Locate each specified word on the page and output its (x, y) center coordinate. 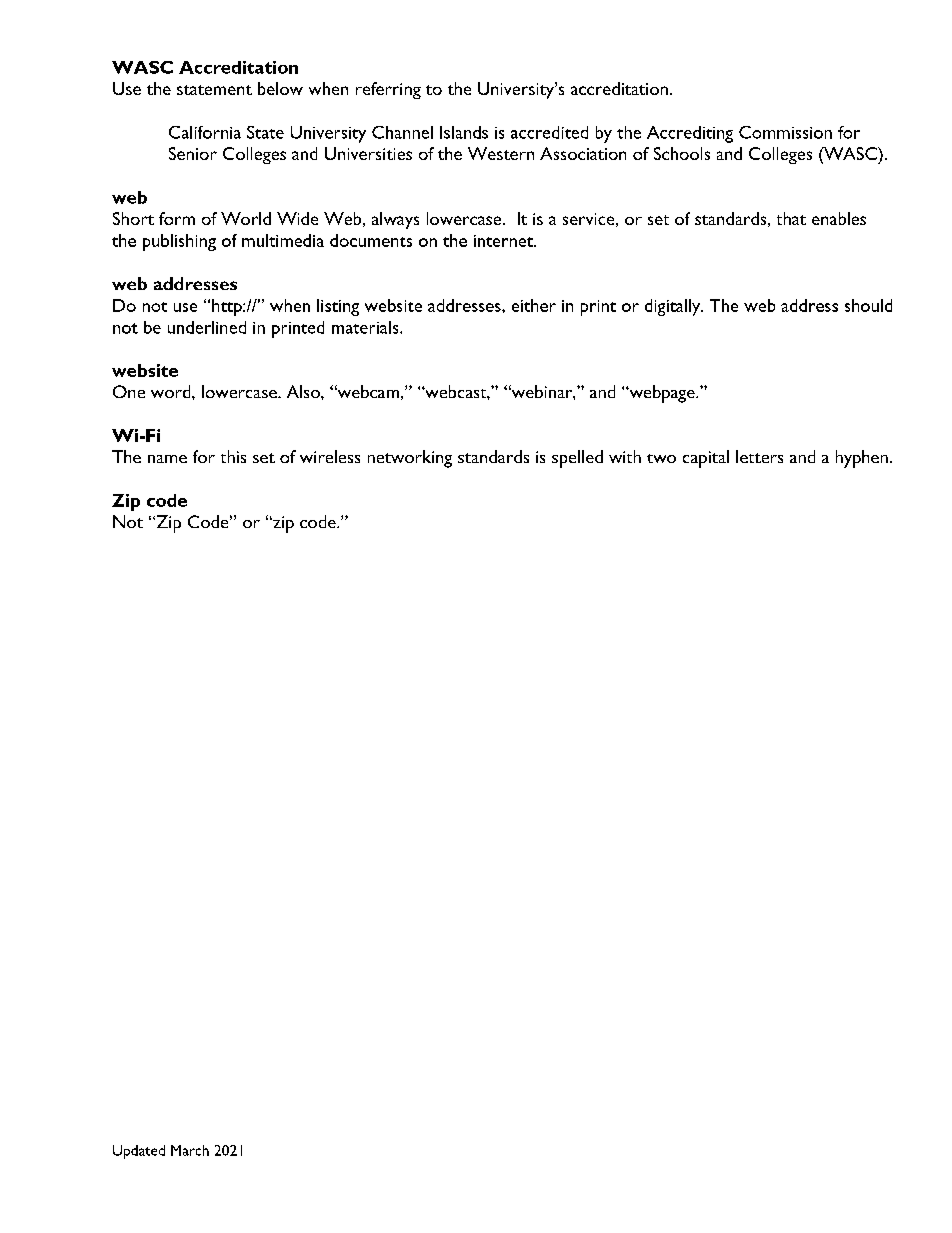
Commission (785, 132)
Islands (464, 132)
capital (706, 459)
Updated (139, 1152)
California (205, 132)
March (190, 1150)
